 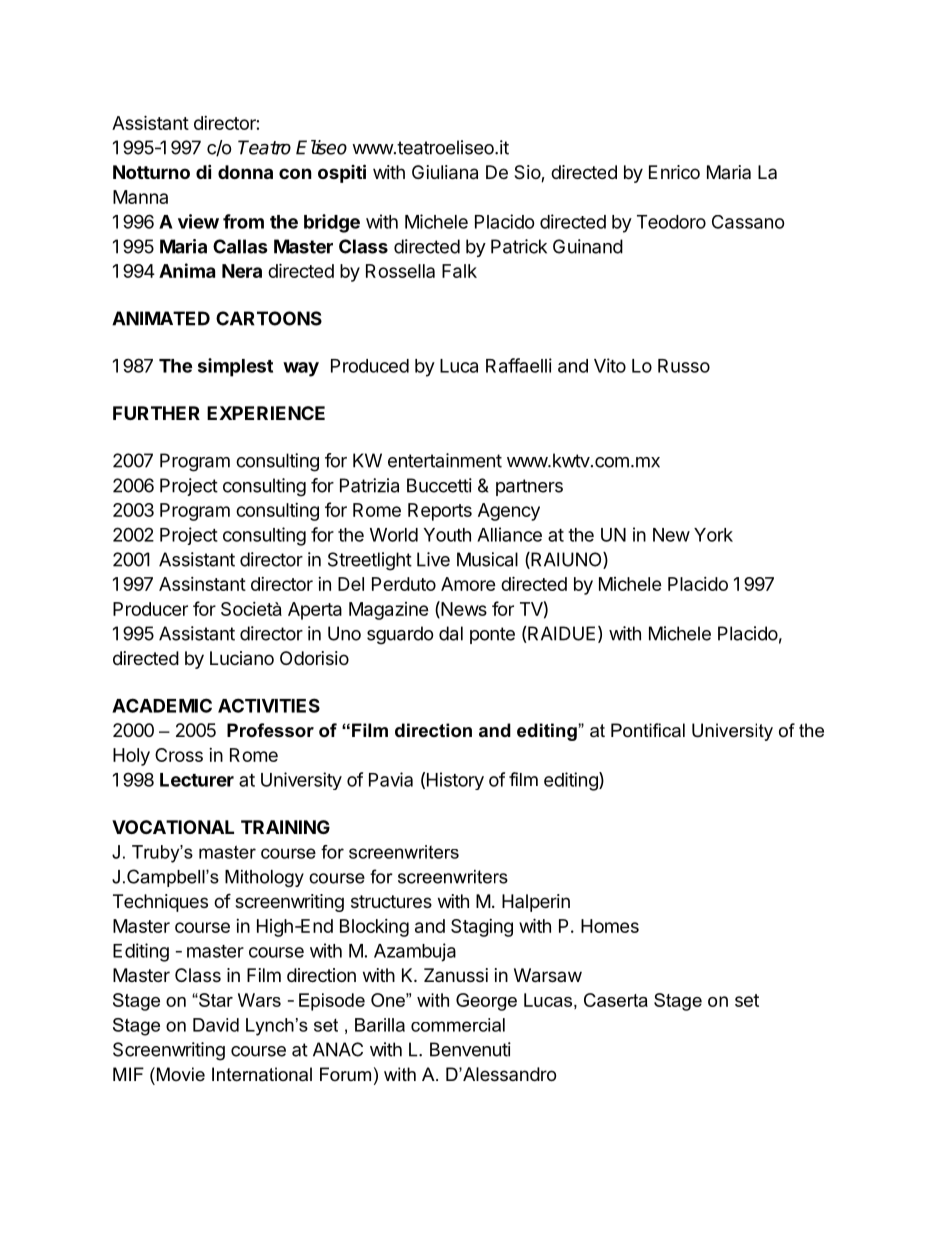 What do you see at coordinates (332, 223) in the document?
I see `bridge` at bounding box center [332, 223].
